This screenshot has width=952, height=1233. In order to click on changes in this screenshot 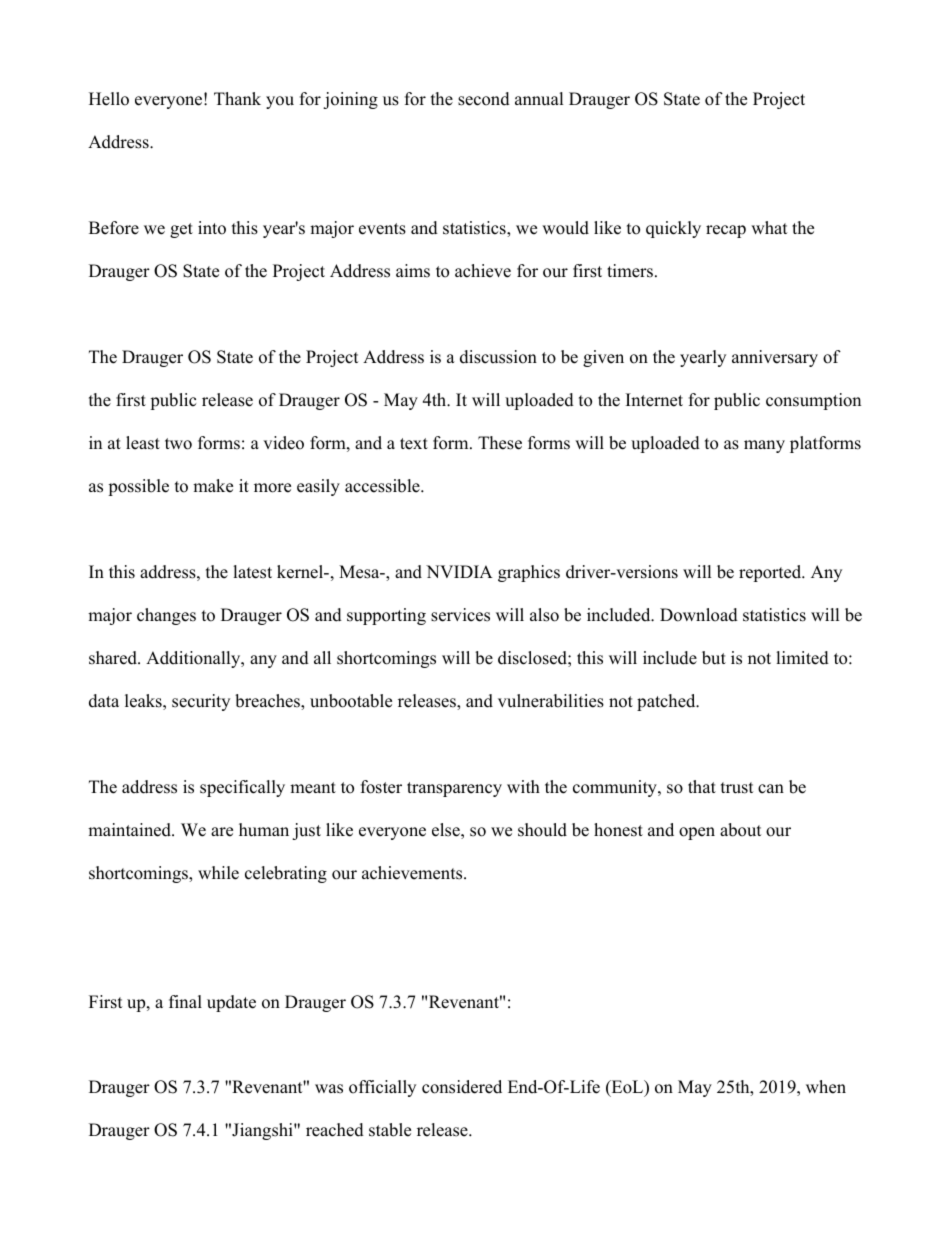, I will do `click(166, 616)`.
